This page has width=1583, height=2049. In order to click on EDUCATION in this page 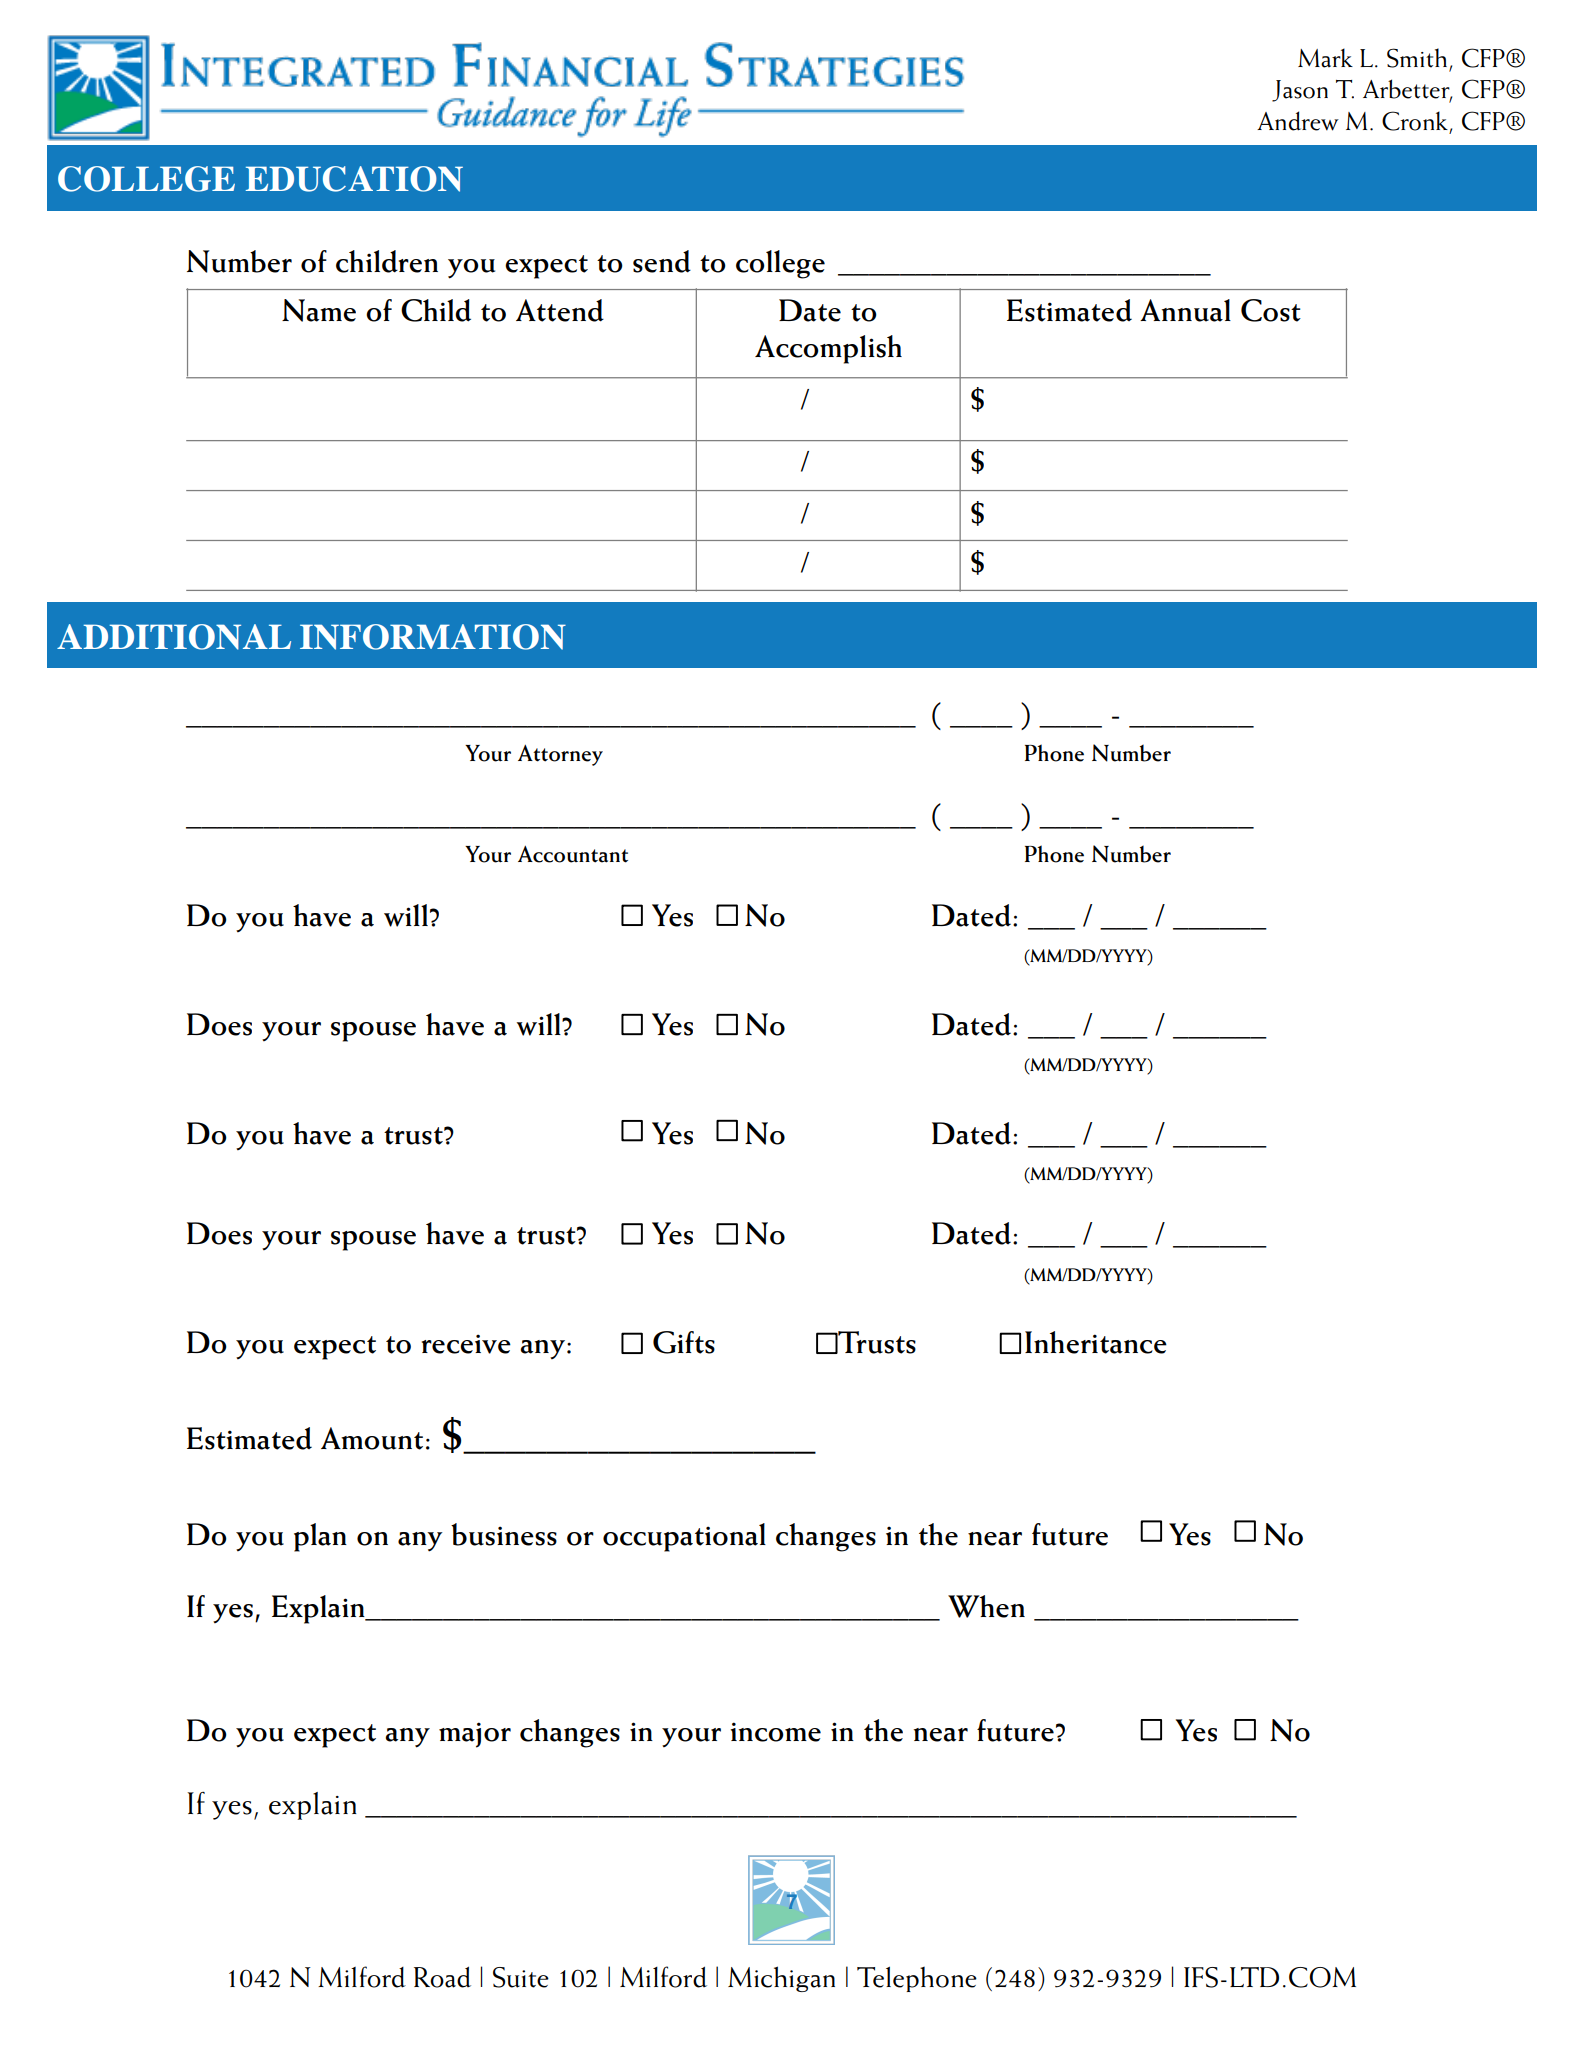, I will do `click(354, 179)`.
